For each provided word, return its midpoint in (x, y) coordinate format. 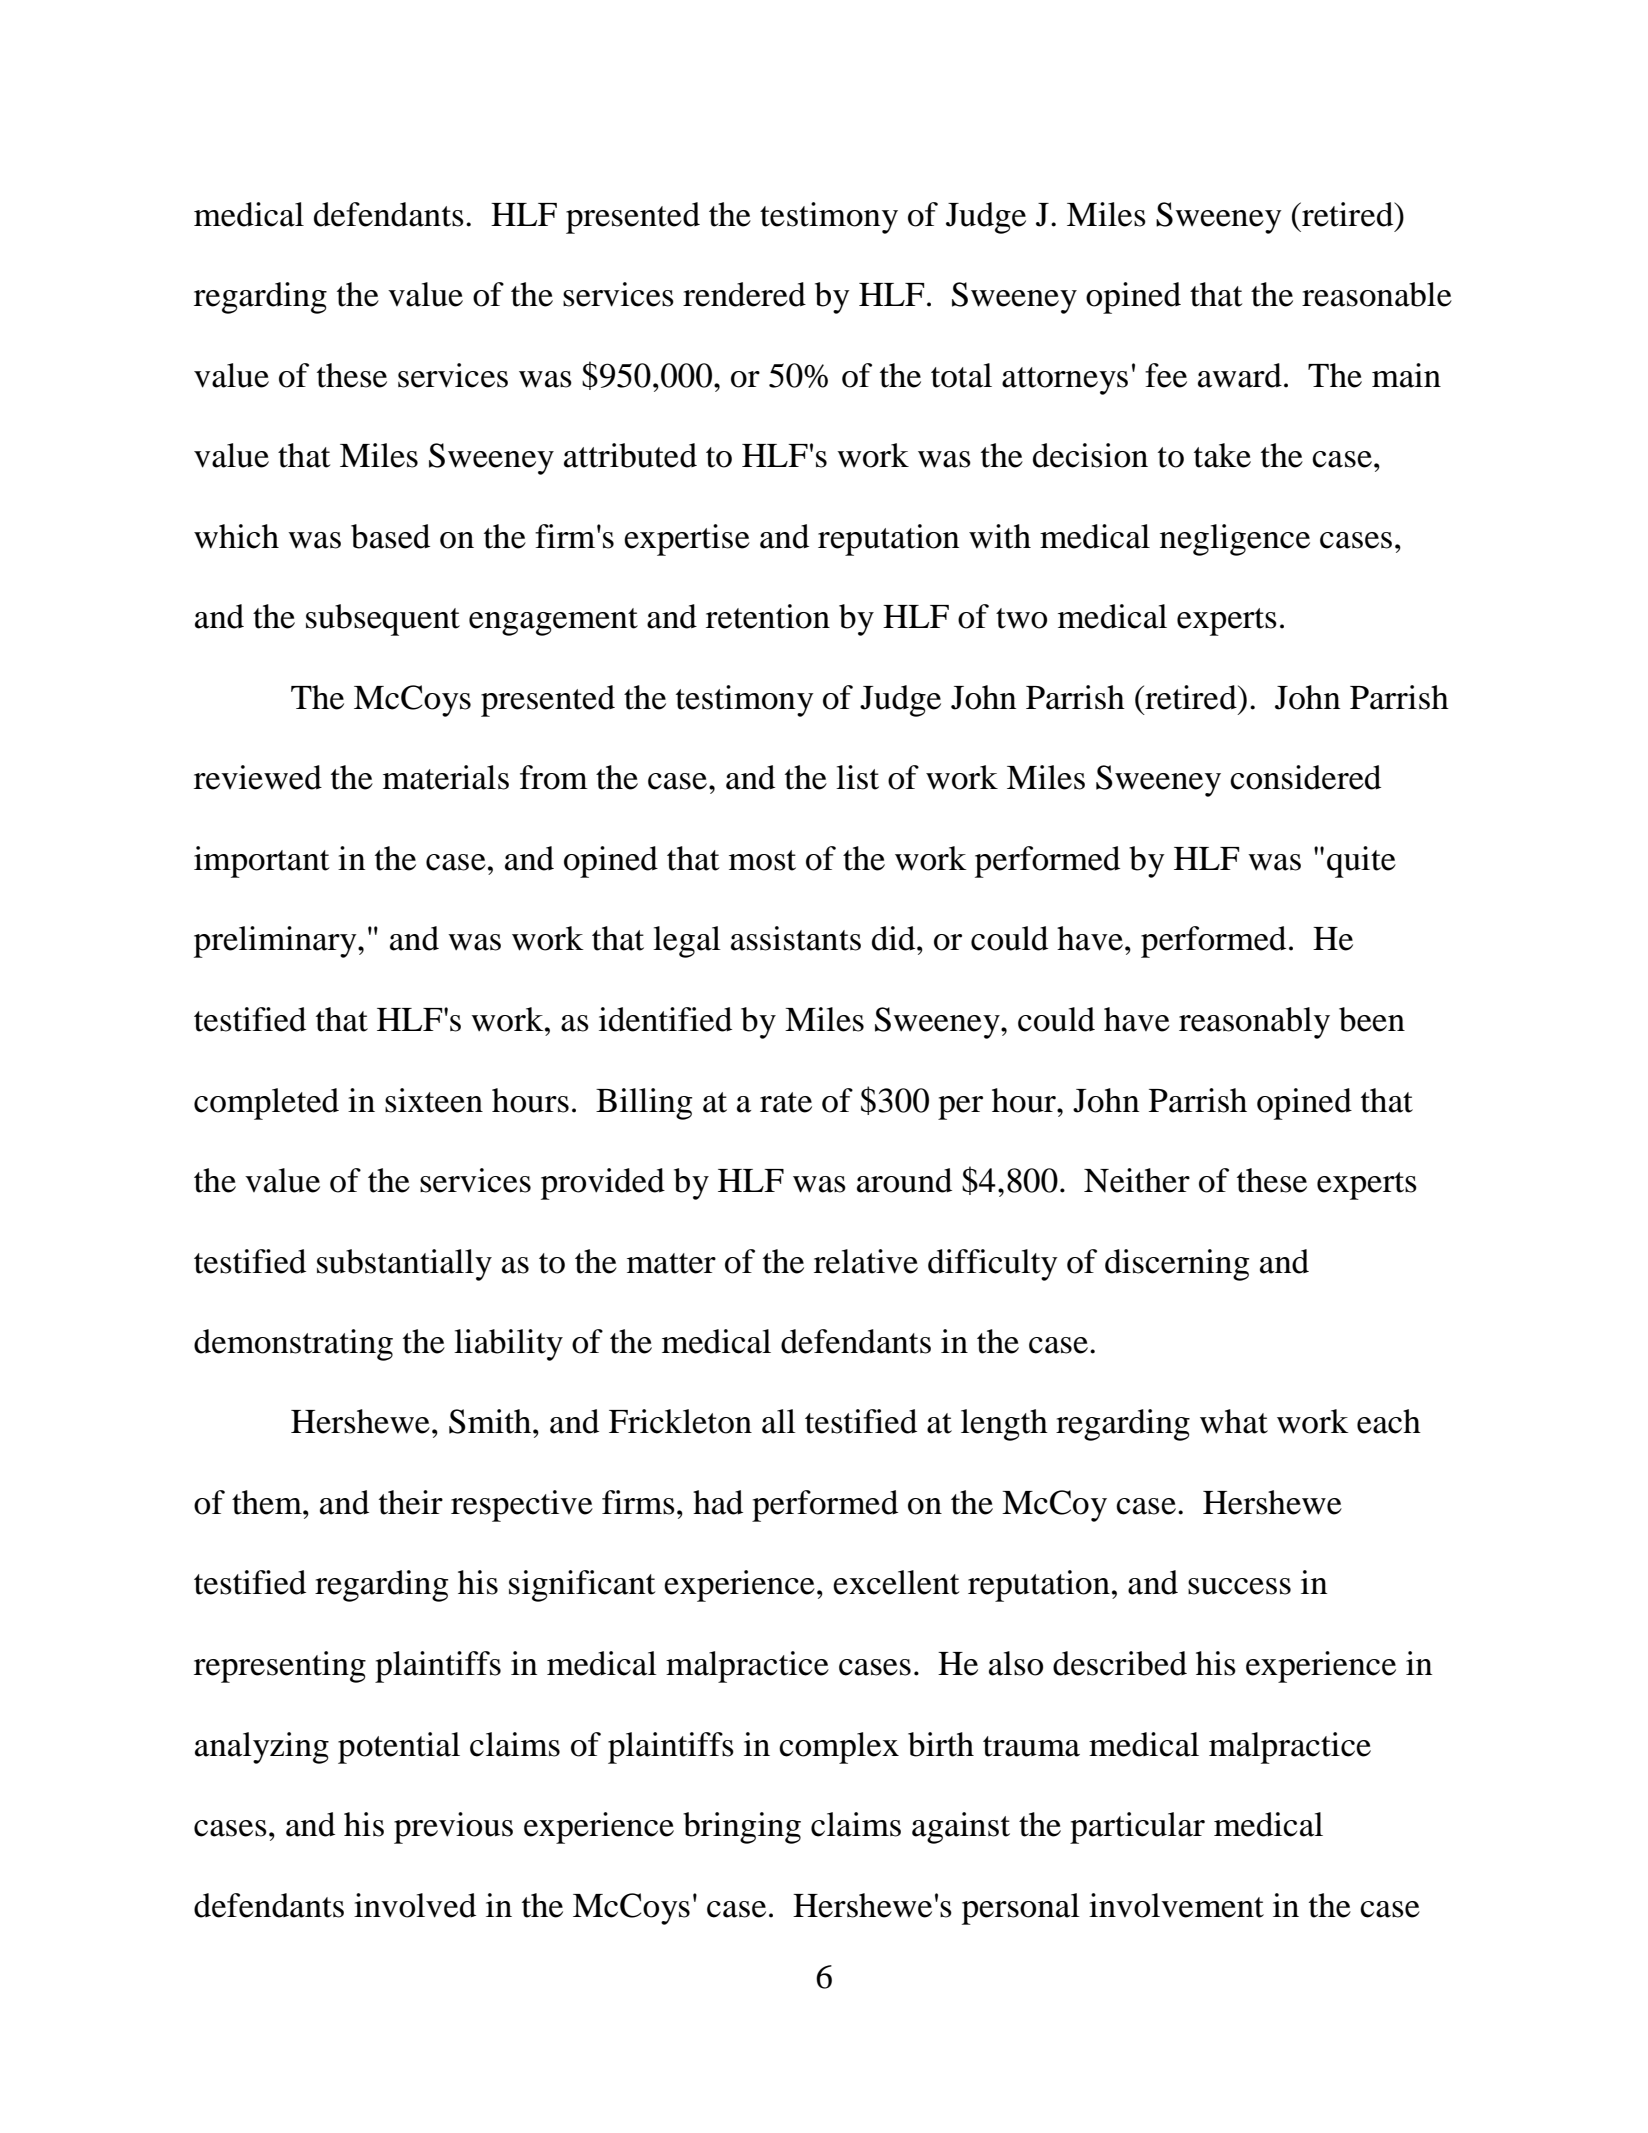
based (390, 536)
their (411, 1502)
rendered (744, 294)
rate (786, 1102)
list (857, 777)
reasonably (1254, 1023)
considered (1305, 777)
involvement (1176, 1905)
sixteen (434, 1100)
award (1240, 375)
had (718, 1502)
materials (446, 777)
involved (415, 1905)
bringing (742, 1828)
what (1234, 1421)
